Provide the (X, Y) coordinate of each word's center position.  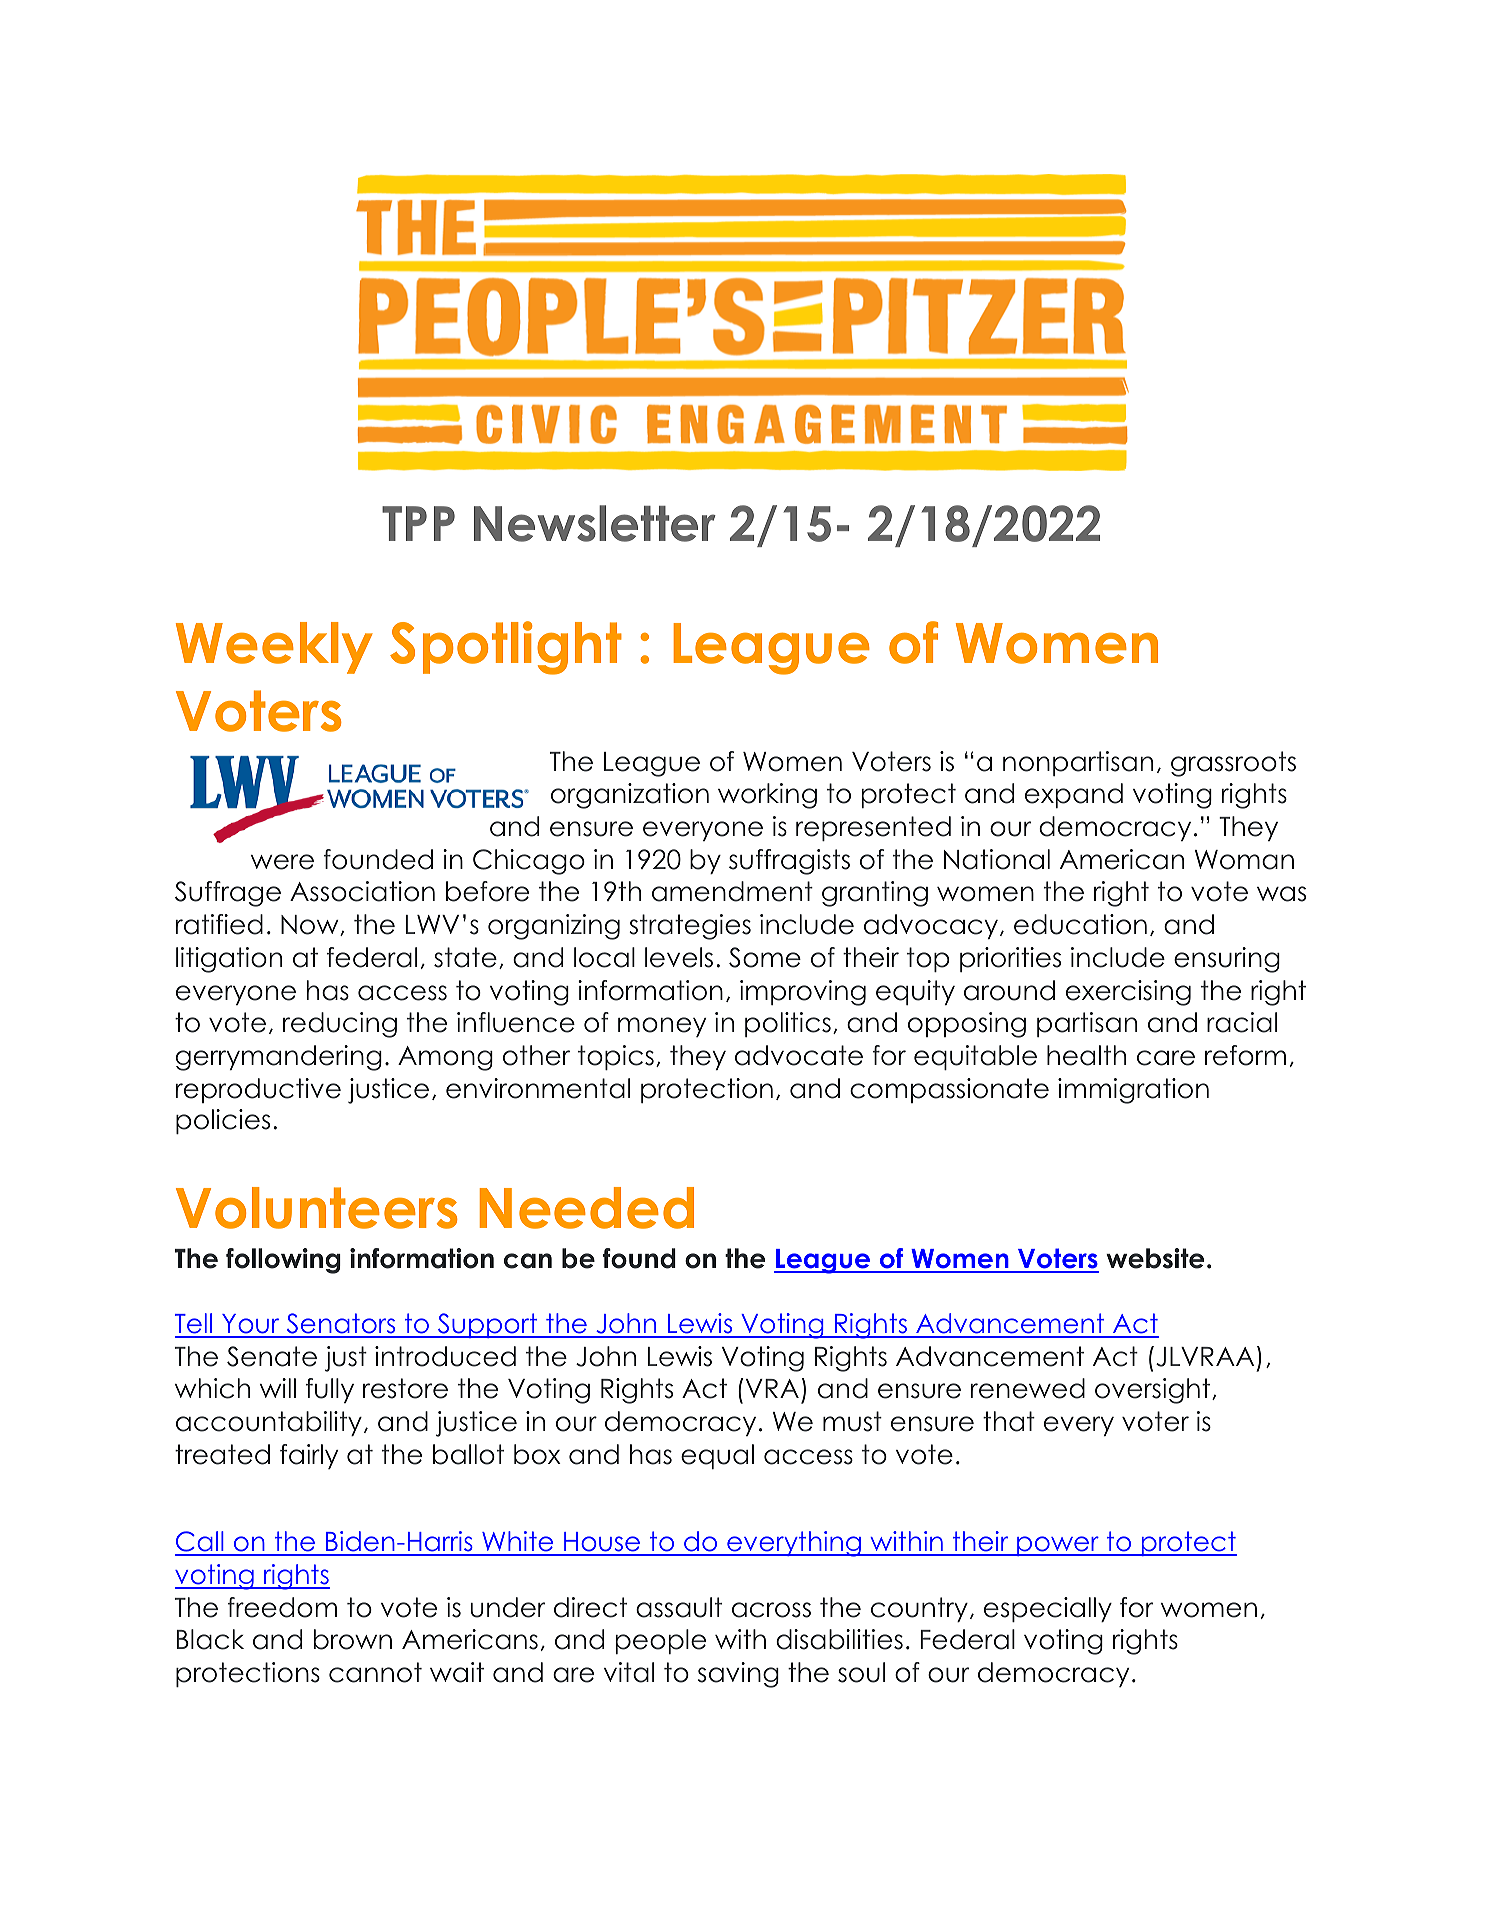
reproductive (258, 1090)
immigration (1133, 1091)
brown (353, 1639)
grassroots (1233, 764)
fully (330, 1390)
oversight (1152, 1391)
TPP (418, 523)
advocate (799, 1055)
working (767, 796)
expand (1074, 795)
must (852, 1421)
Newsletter (595, 523)
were (282, 862)
